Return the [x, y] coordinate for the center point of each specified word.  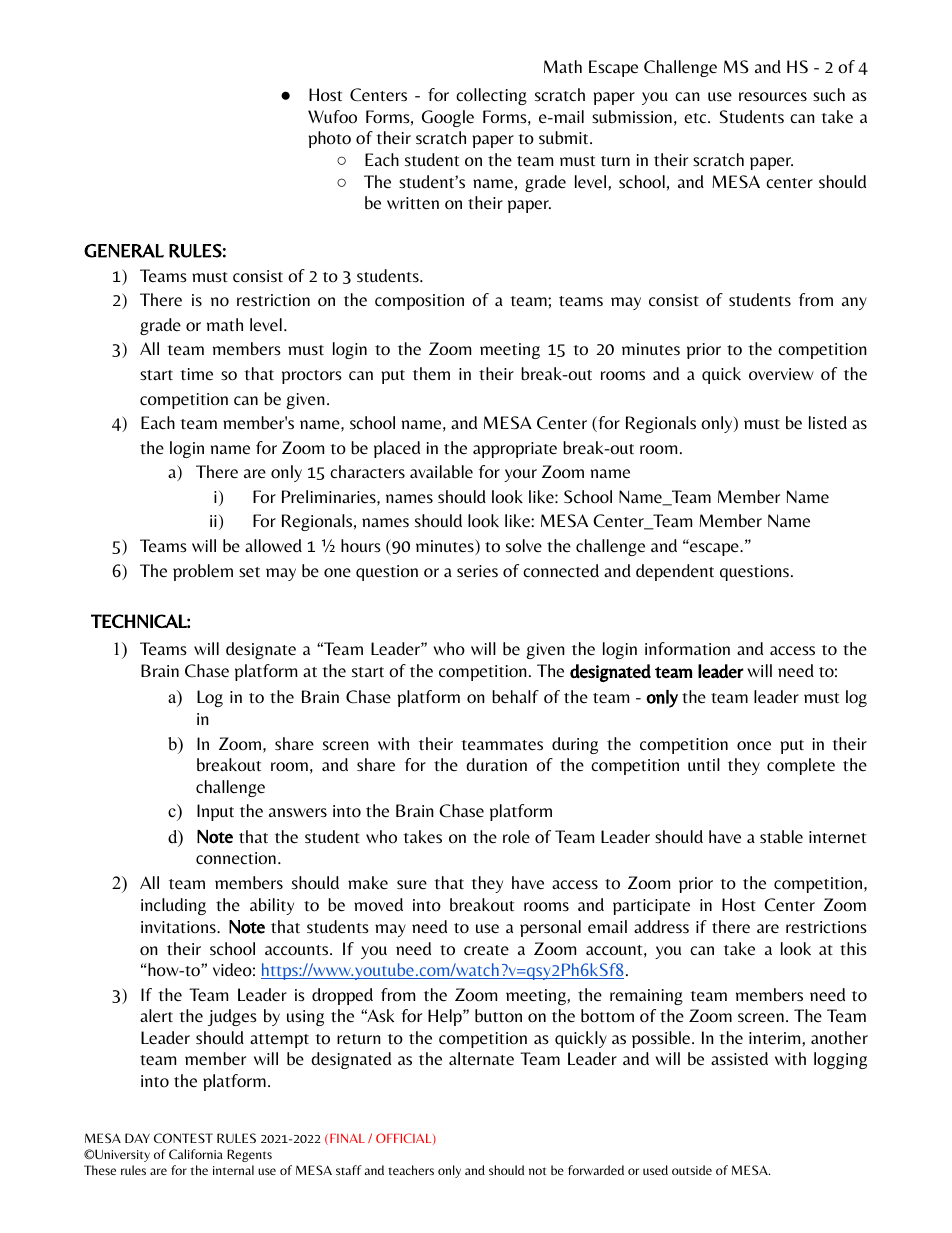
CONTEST [183, 1138]
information [687, 649]
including [173, 906]
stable [781, 837]
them [431, 374]
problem [203, 572]
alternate [481, 1059]
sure [412, 885]
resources [773, 97]
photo [329, 139]
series [477, 571]
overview [781, 374]
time [196, 374]
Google [448, 118]
